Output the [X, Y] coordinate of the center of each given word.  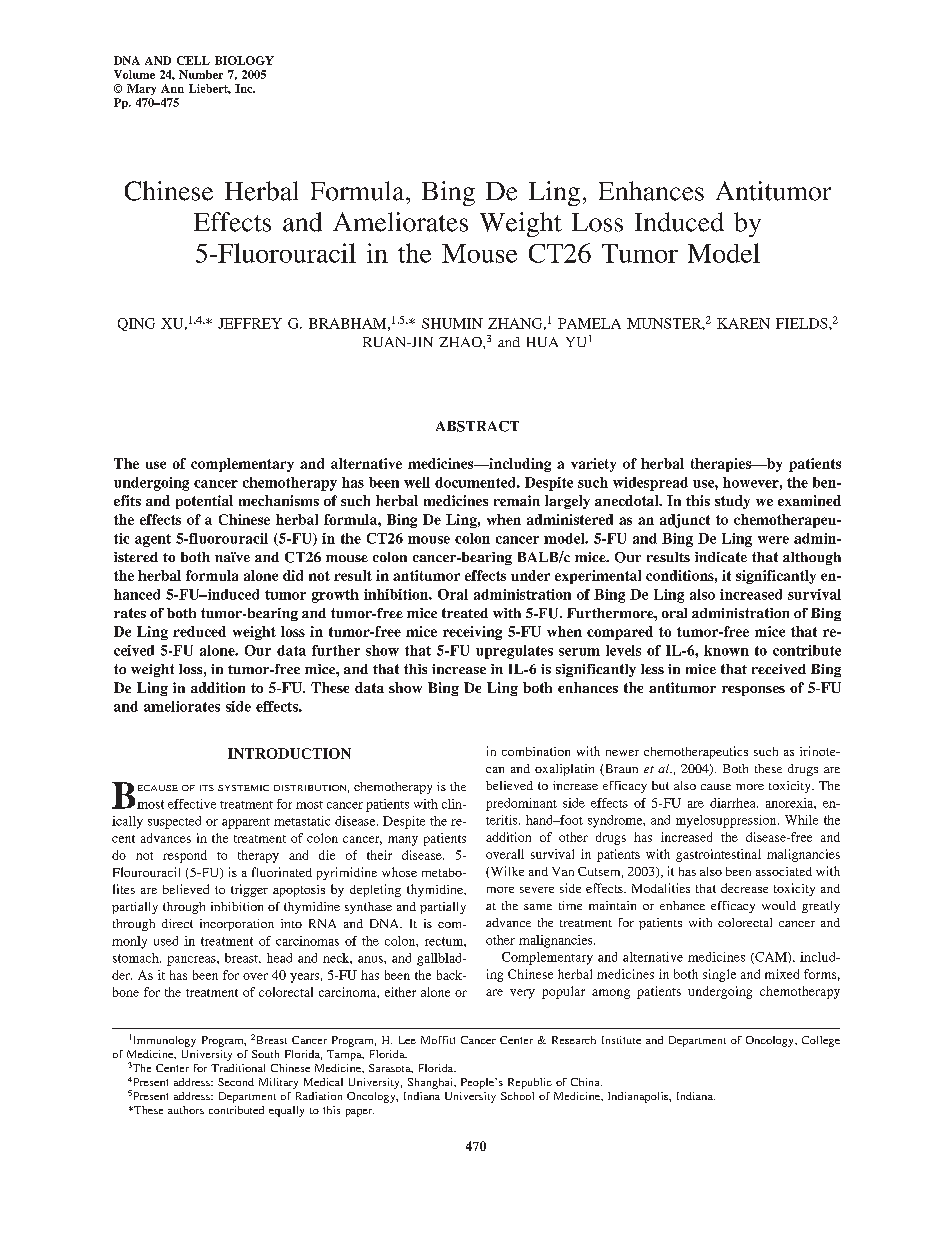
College [821, 1041]
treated [465, 613]
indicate [721, 557]
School [517, 1096]
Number [201, 74]
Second [236, 1082]
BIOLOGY [244, 60]
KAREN [743, 323]
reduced [199, 631]
